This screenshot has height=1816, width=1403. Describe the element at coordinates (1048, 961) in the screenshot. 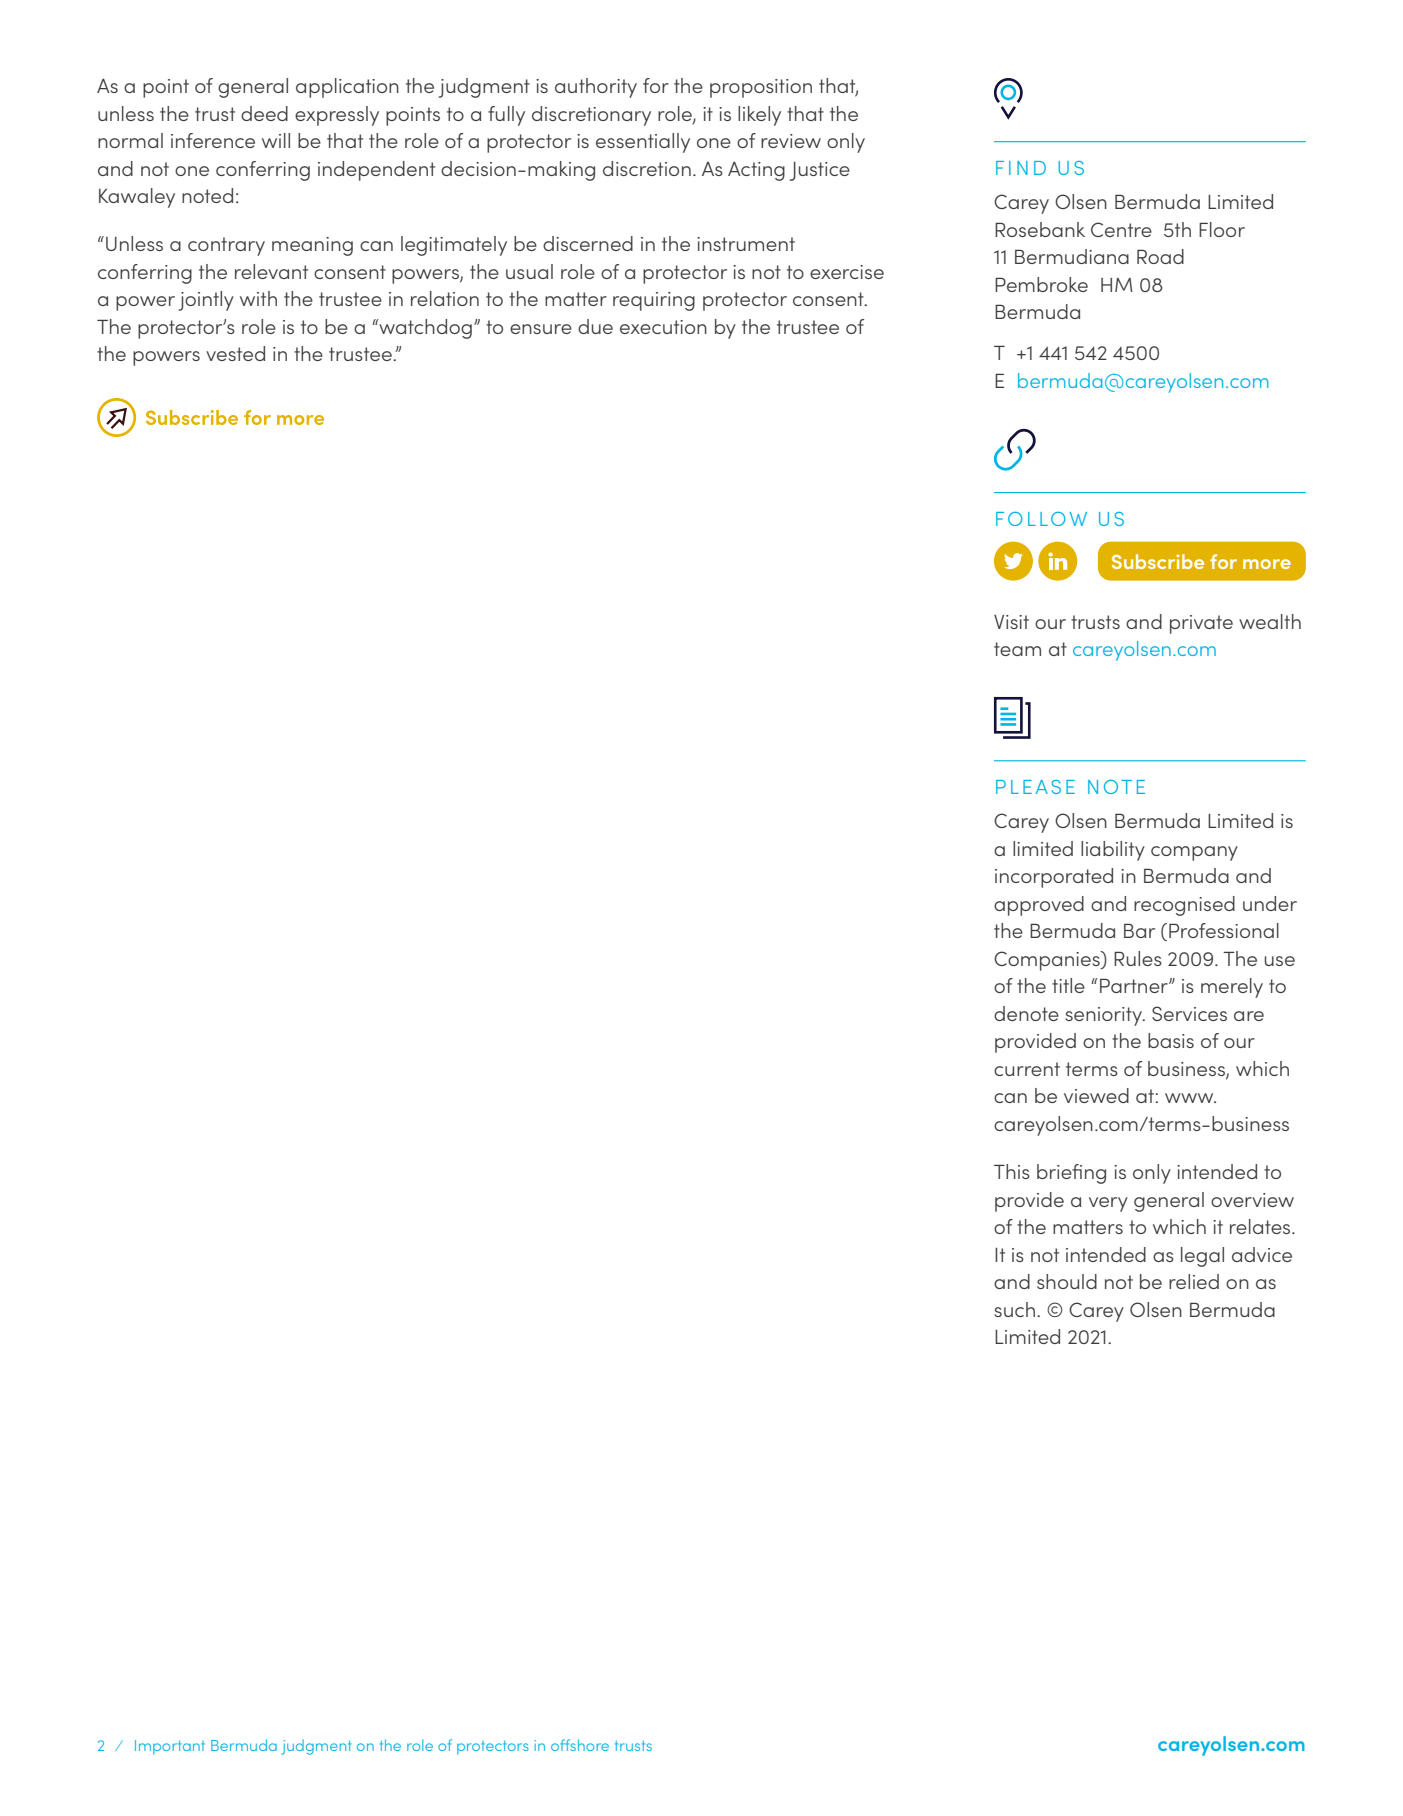

I see `Companies` at that location.
